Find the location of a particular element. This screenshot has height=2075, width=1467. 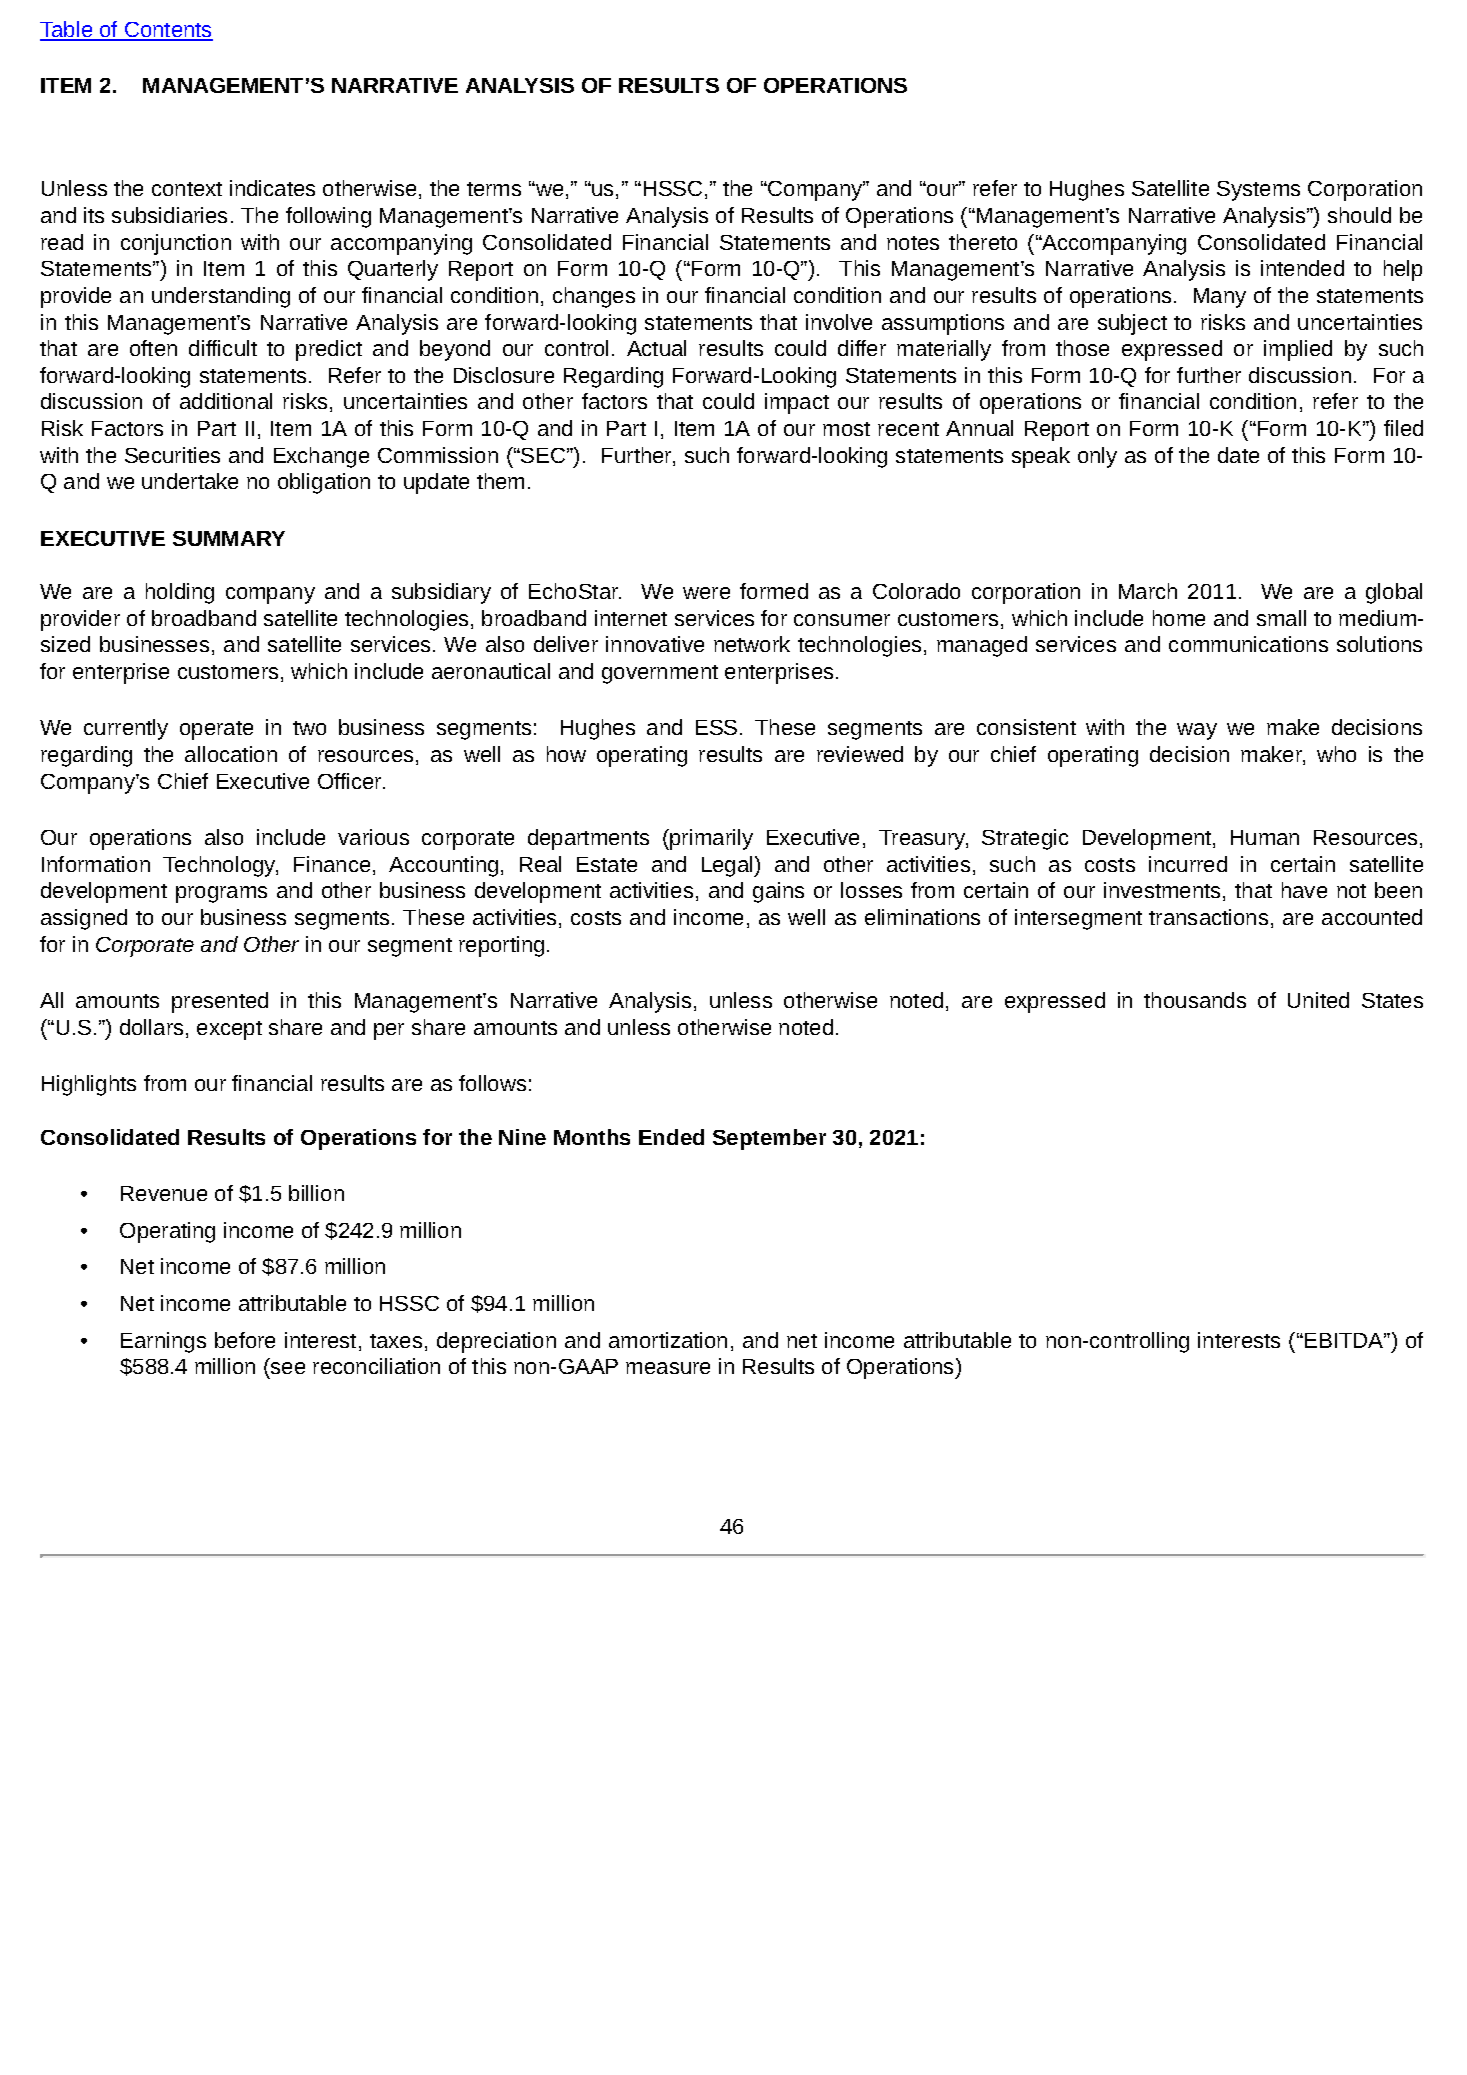

operate is located at coordinates (216, 730).
